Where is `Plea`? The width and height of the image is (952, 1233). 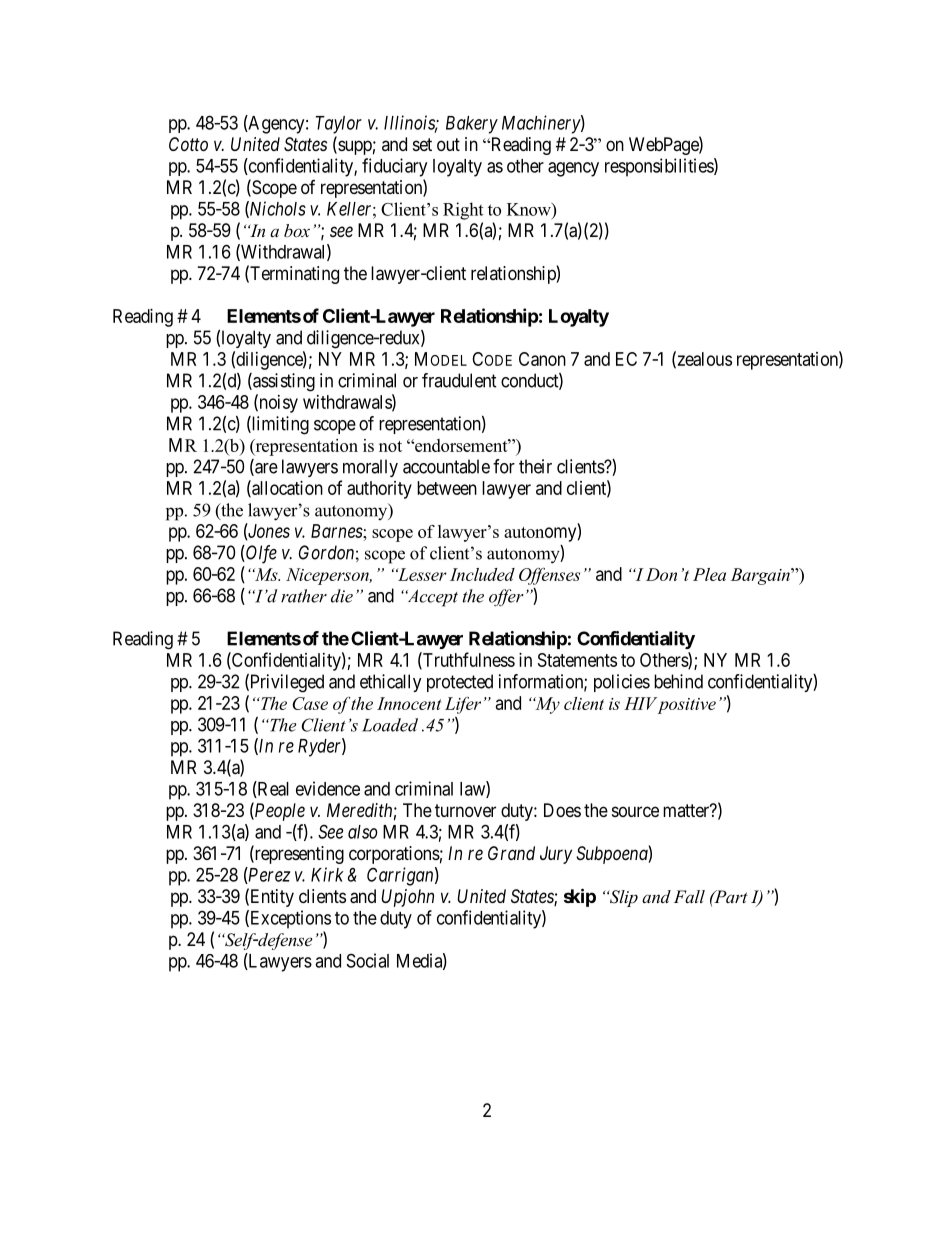
Plea is located at coordinates (709, 574).
